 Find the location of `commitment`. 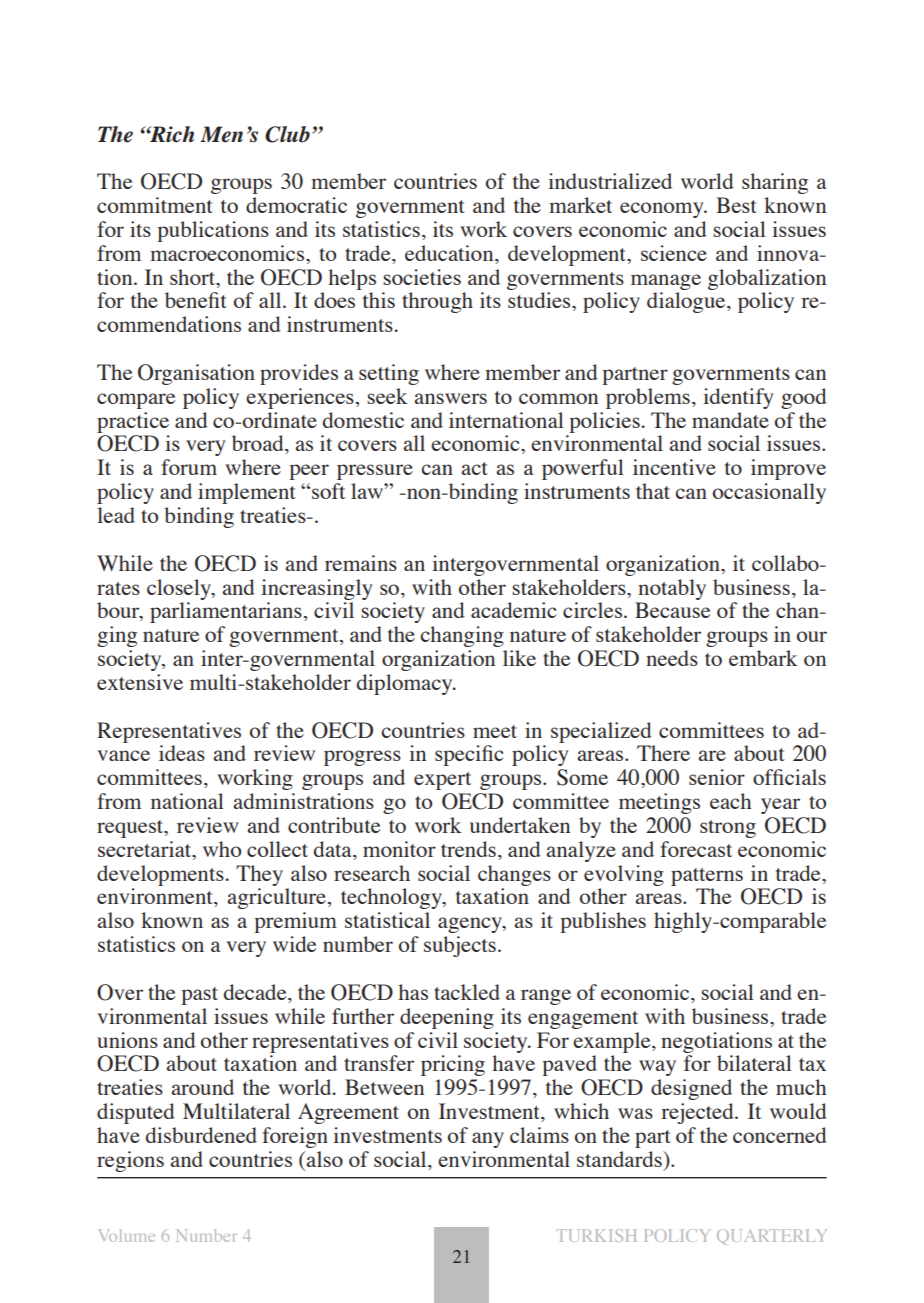

commitment is located at coordinates (155, 205).
